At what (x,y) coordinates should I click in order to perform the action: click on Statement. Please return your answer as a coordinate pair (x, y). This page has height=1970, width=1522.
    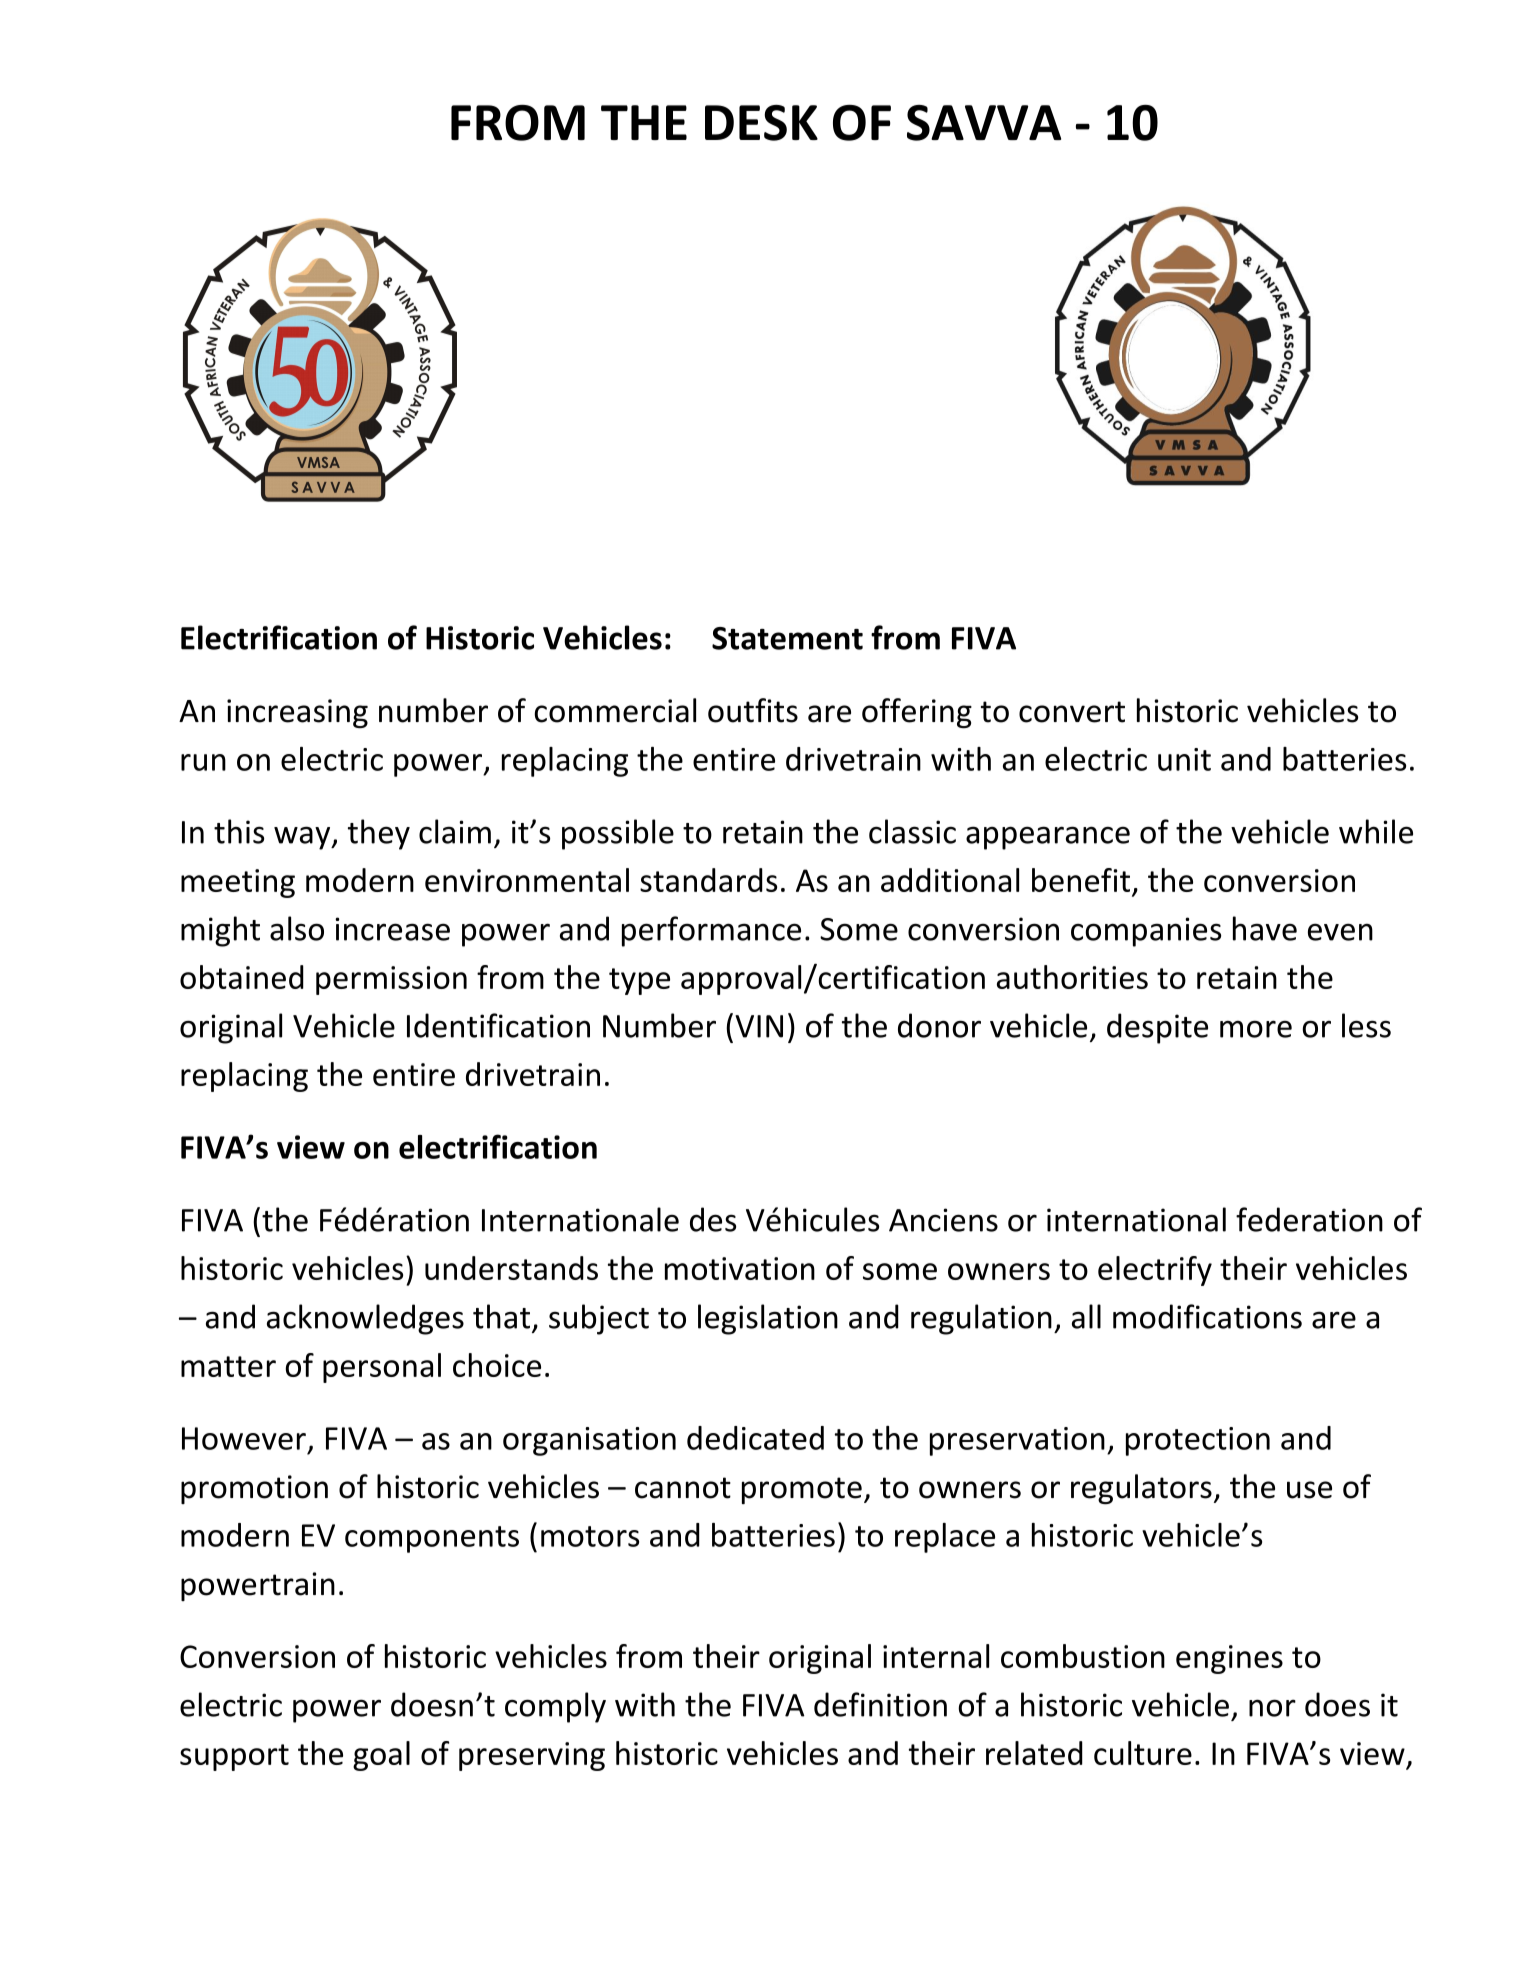
    Looking at the image, I should click on (787, 638).
